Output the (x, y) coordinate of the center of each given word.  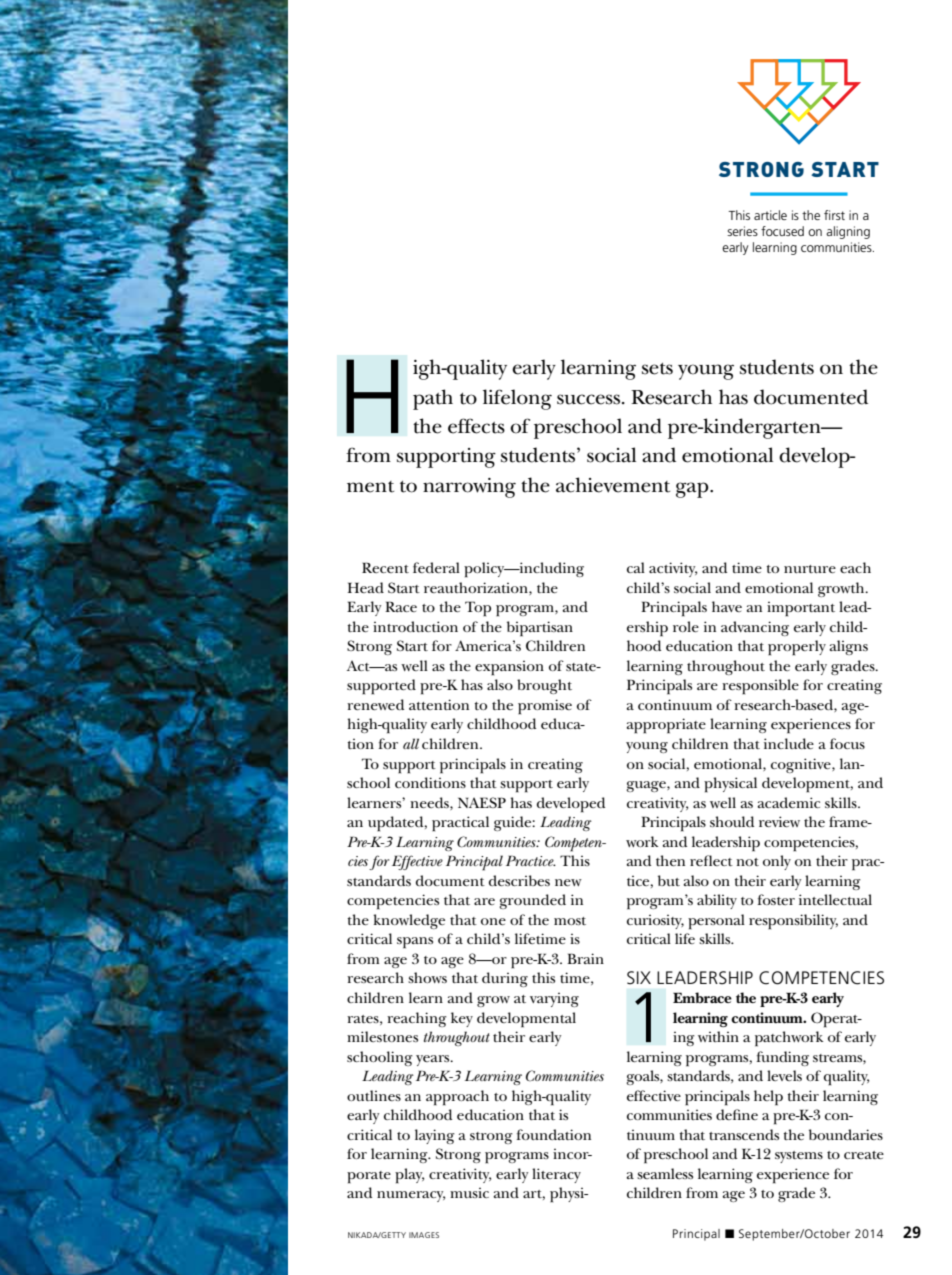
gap (693, 490)
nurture (810, 569)
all (411, 743)
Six (639, 978)
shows (427, 977)
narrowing (469, 488)
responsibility (793, 921)
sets (657, 369)
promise (545, 706)
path (433, 399)
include (789, 743)
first (834, 215)
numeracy (411, 1196)
